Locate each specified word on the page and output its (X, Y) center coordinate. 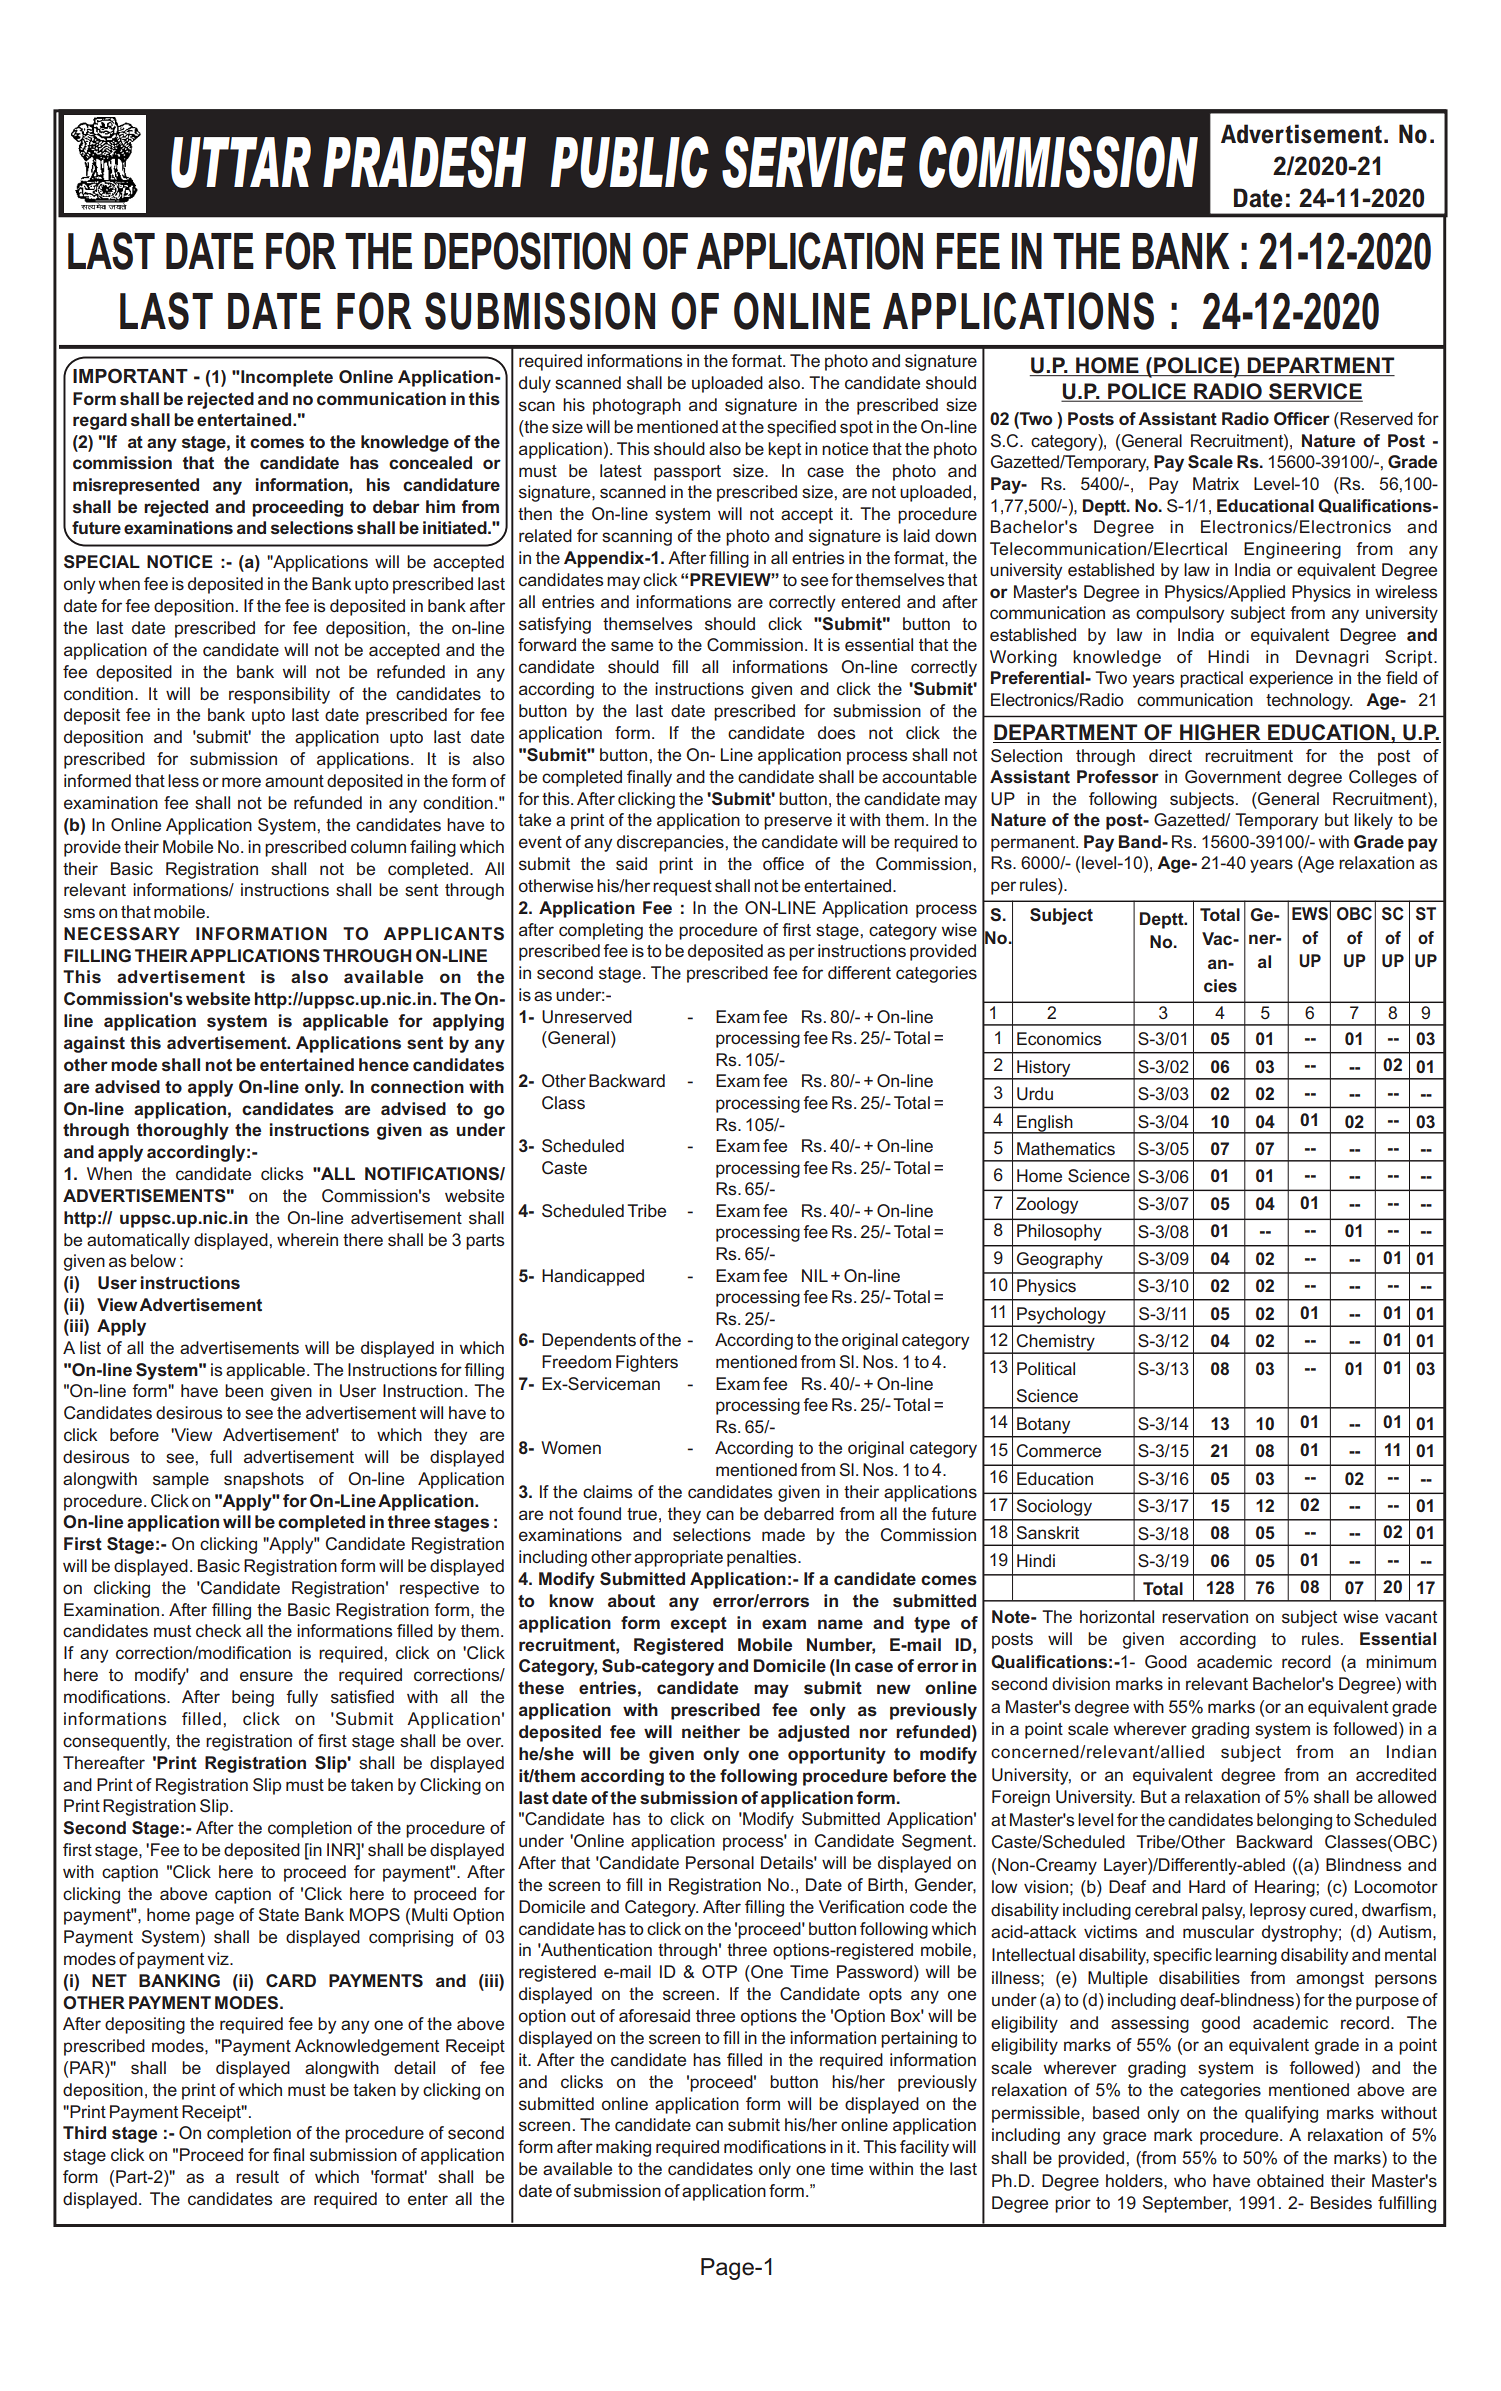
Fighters (647, 1363)
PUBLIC (629, 162)
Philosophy (1059, 1232)
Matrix (1216, 483)
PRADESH (424, 162)
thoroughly (183, 1131)
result (257, 2177)
